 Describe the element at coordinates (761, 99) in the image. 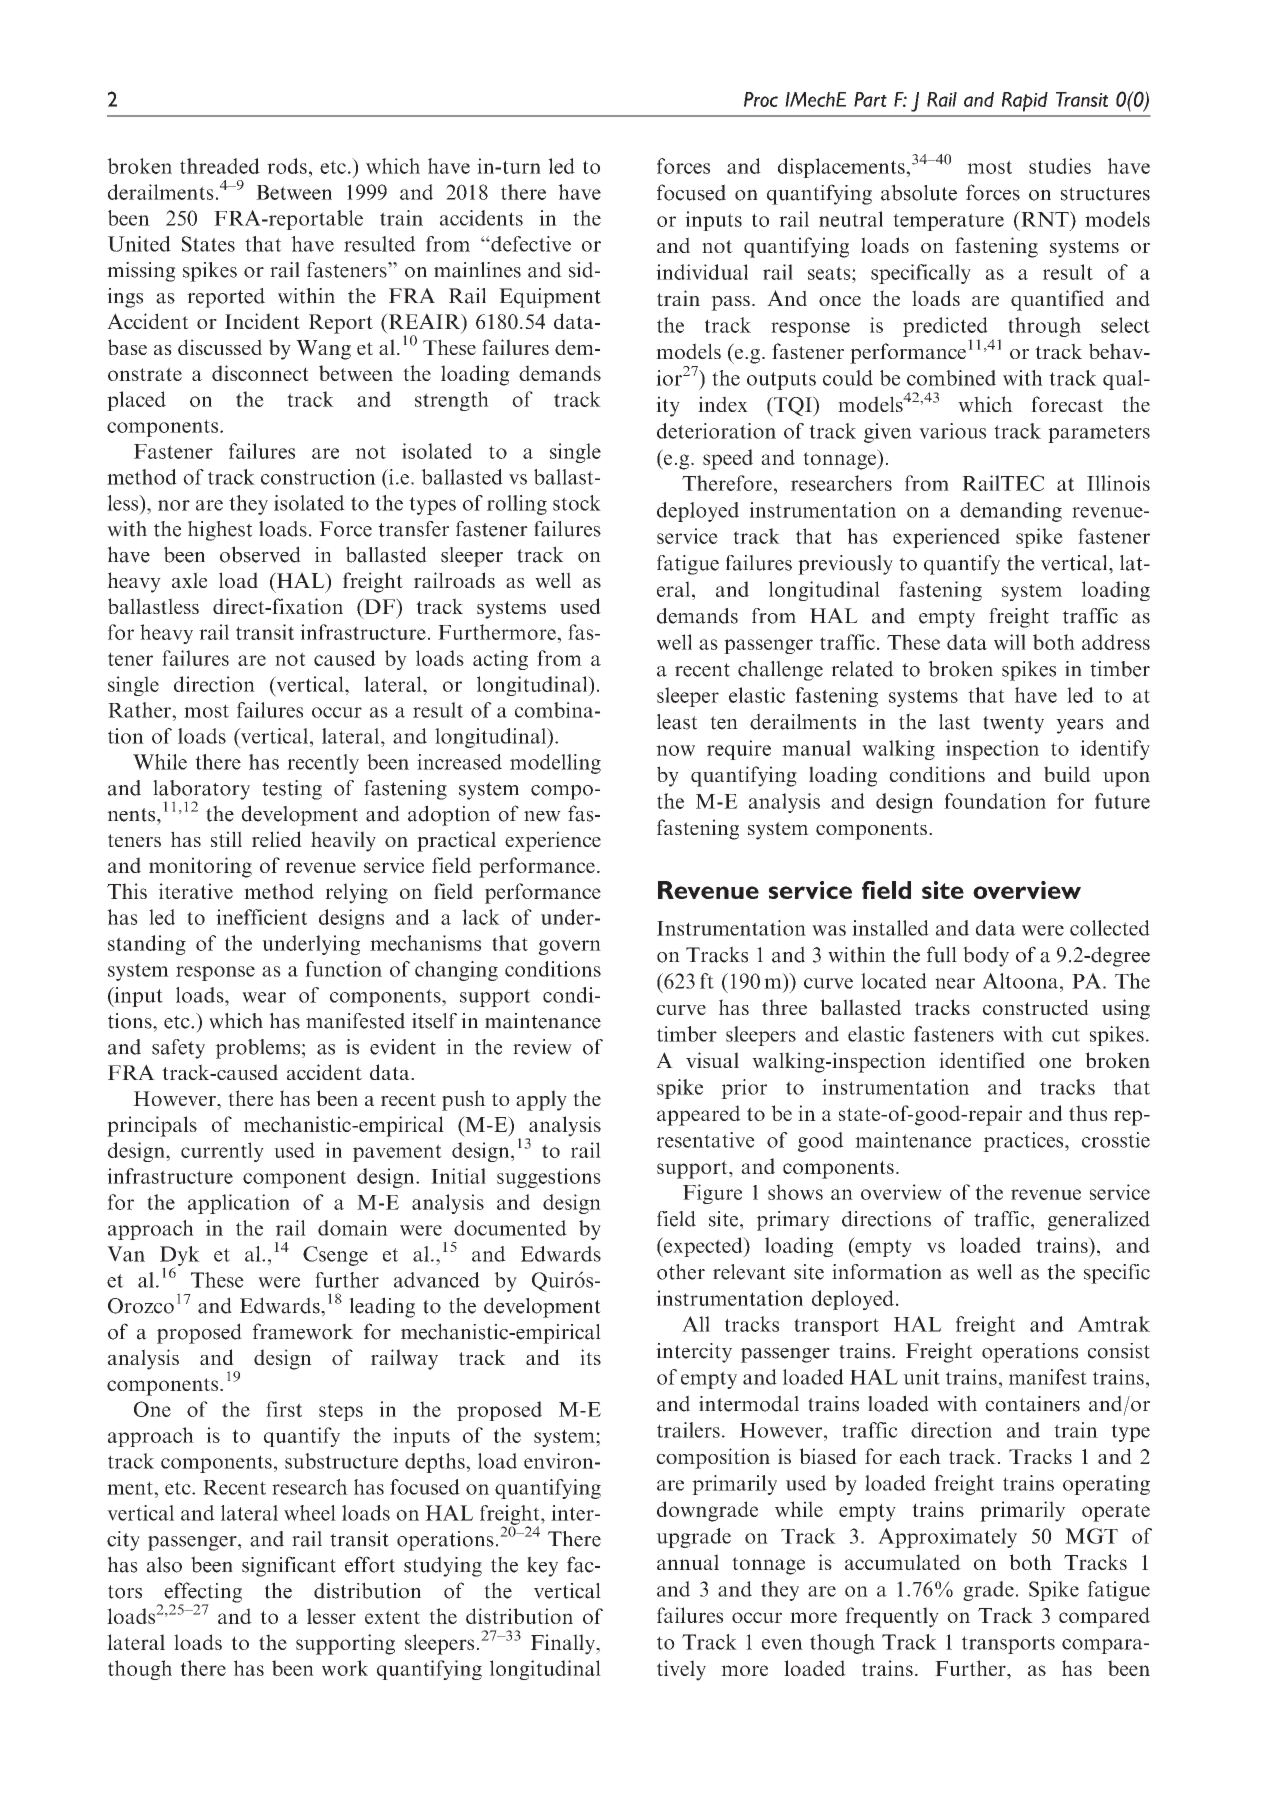

I see `Proc` at that location.
